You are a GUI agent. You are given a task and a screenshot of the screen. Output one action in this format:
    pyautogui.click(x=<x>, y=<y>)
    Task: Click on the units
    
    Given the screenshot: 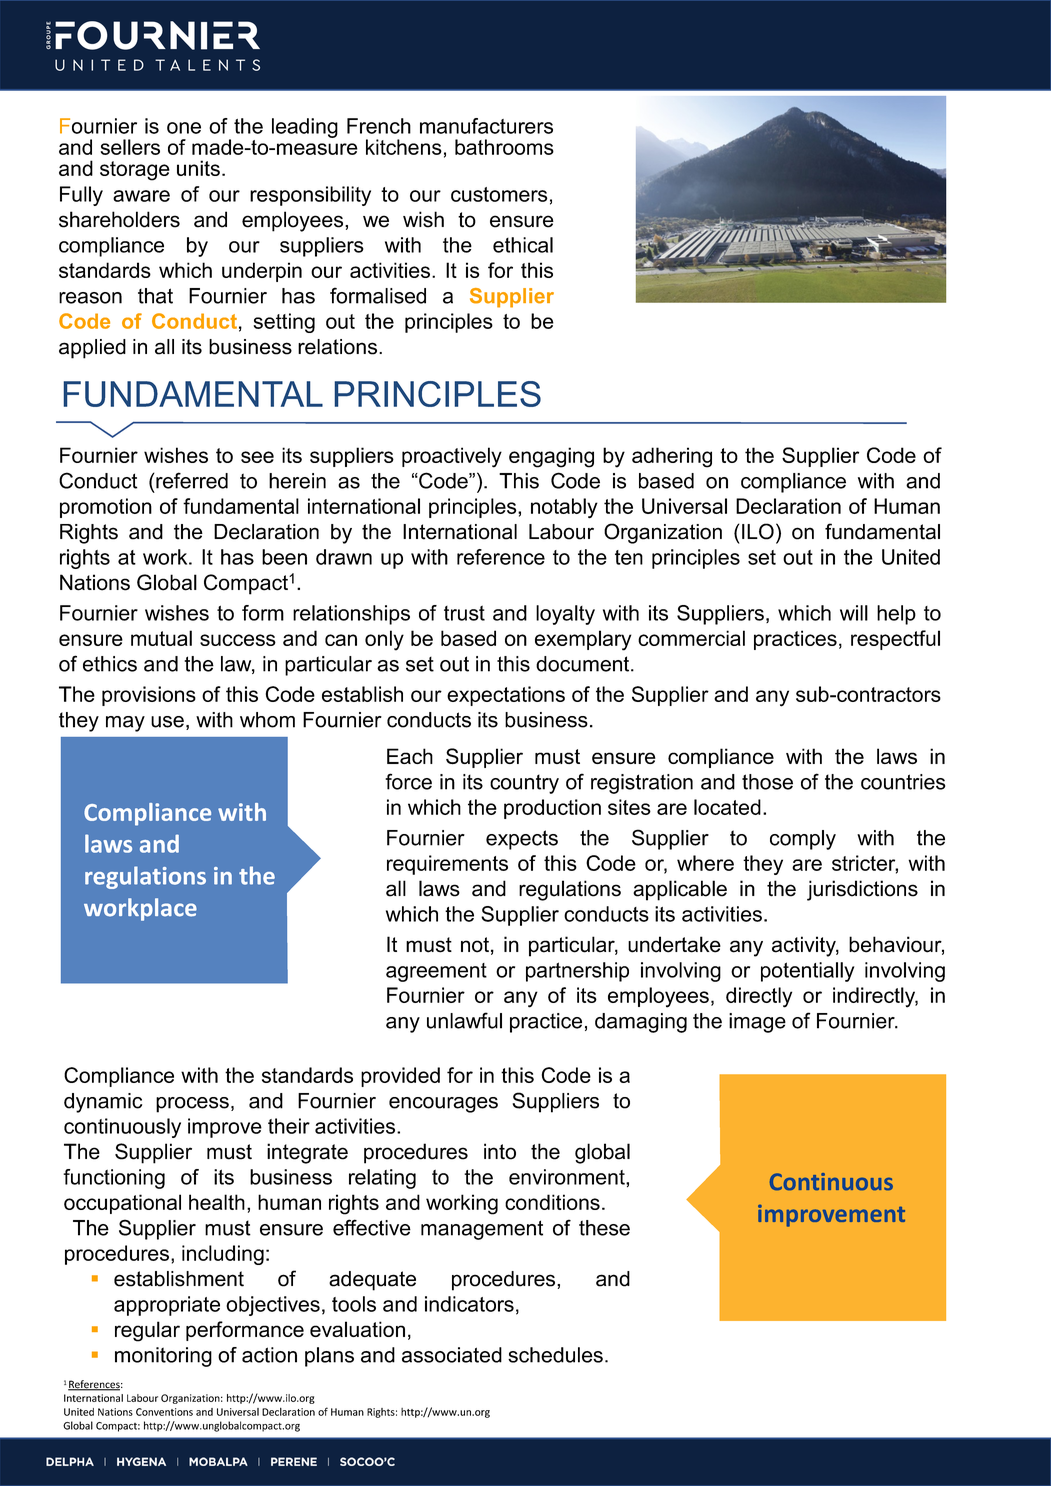 What is the action you would take?
    pyautogui.click(x=198, y=168)
